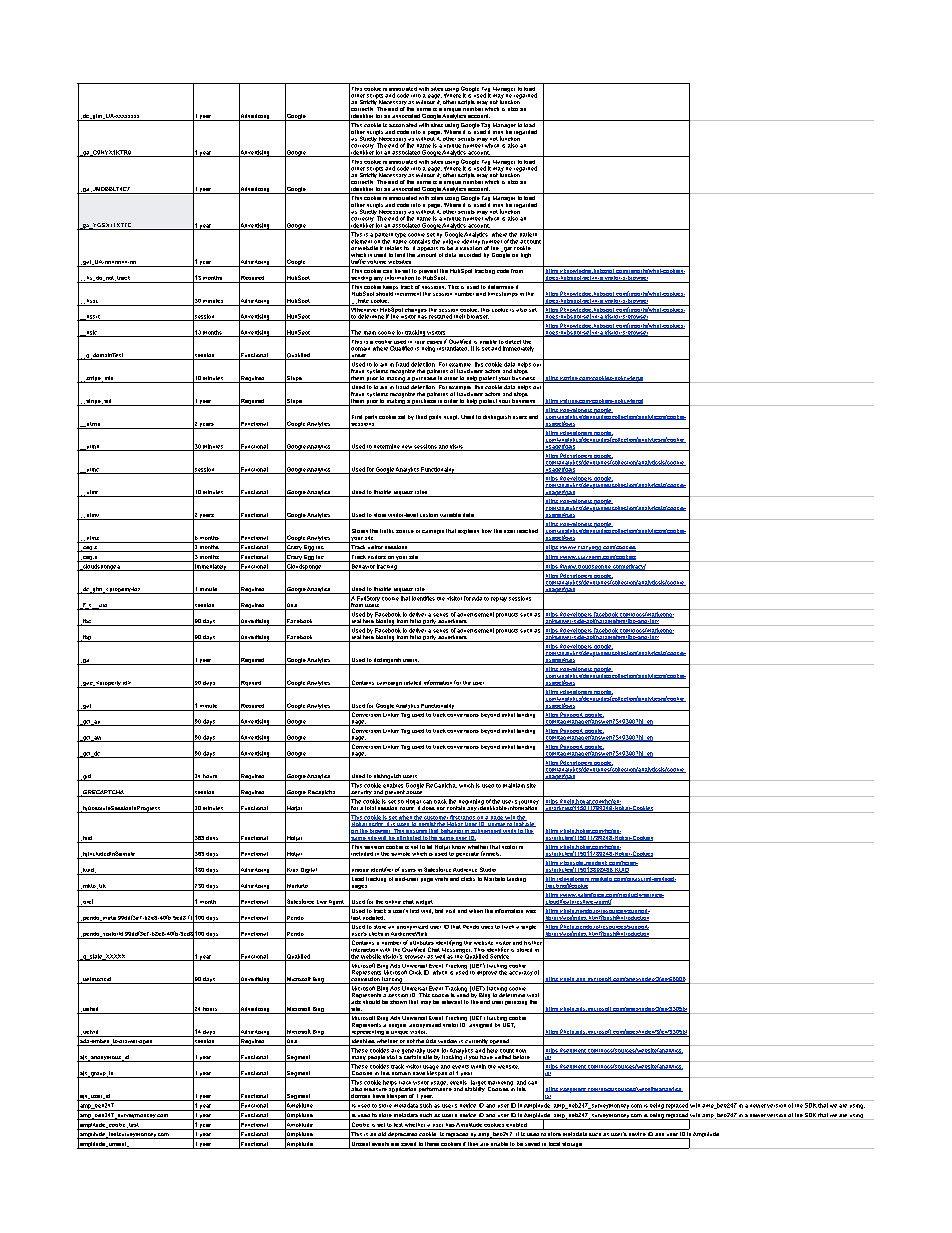  What do you see at coordinates (412, 683) in the image?
I see `related` at bounding box center [412, 683].
